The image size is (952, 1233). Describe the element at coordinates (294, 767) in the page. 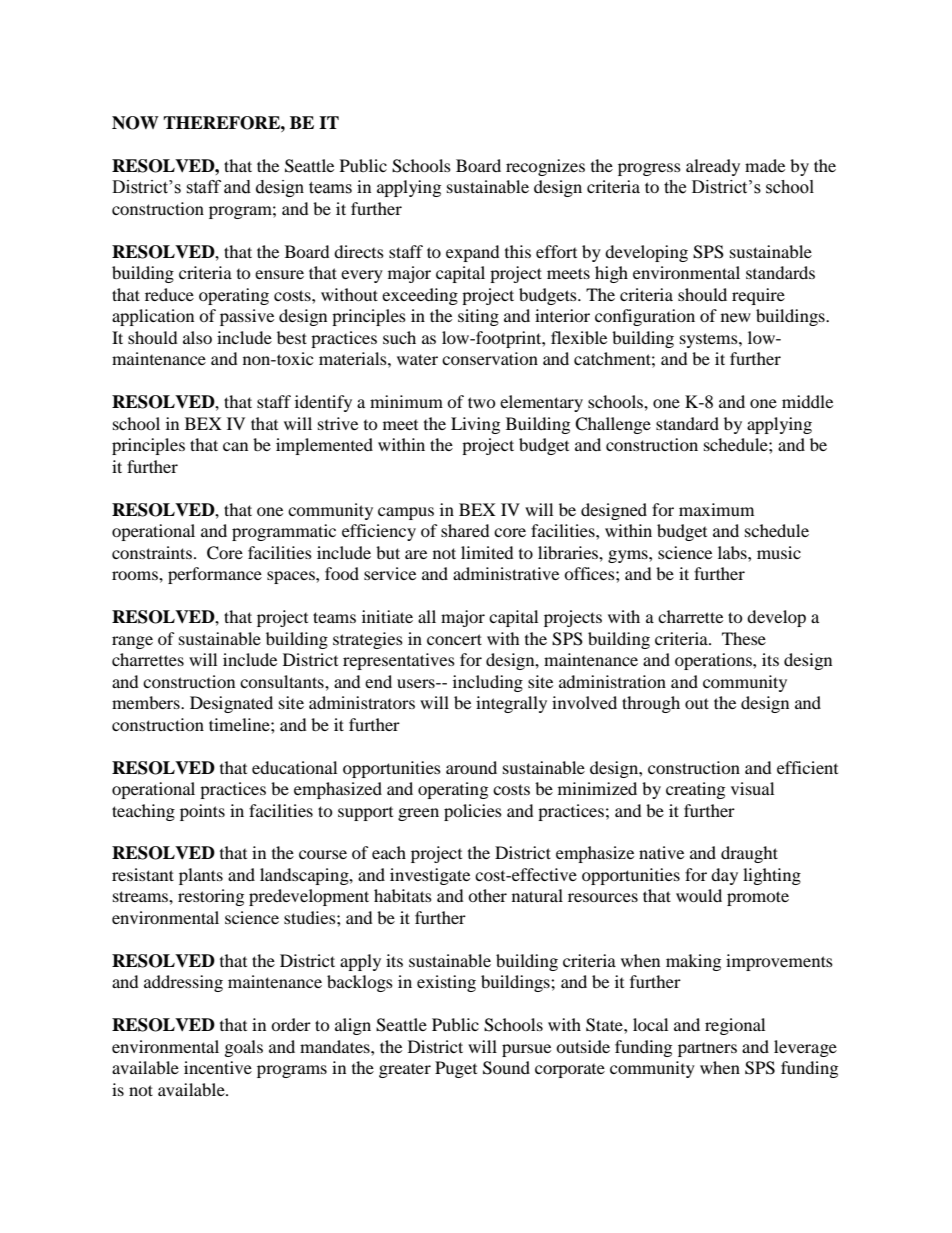

I see `educational` at that location.
